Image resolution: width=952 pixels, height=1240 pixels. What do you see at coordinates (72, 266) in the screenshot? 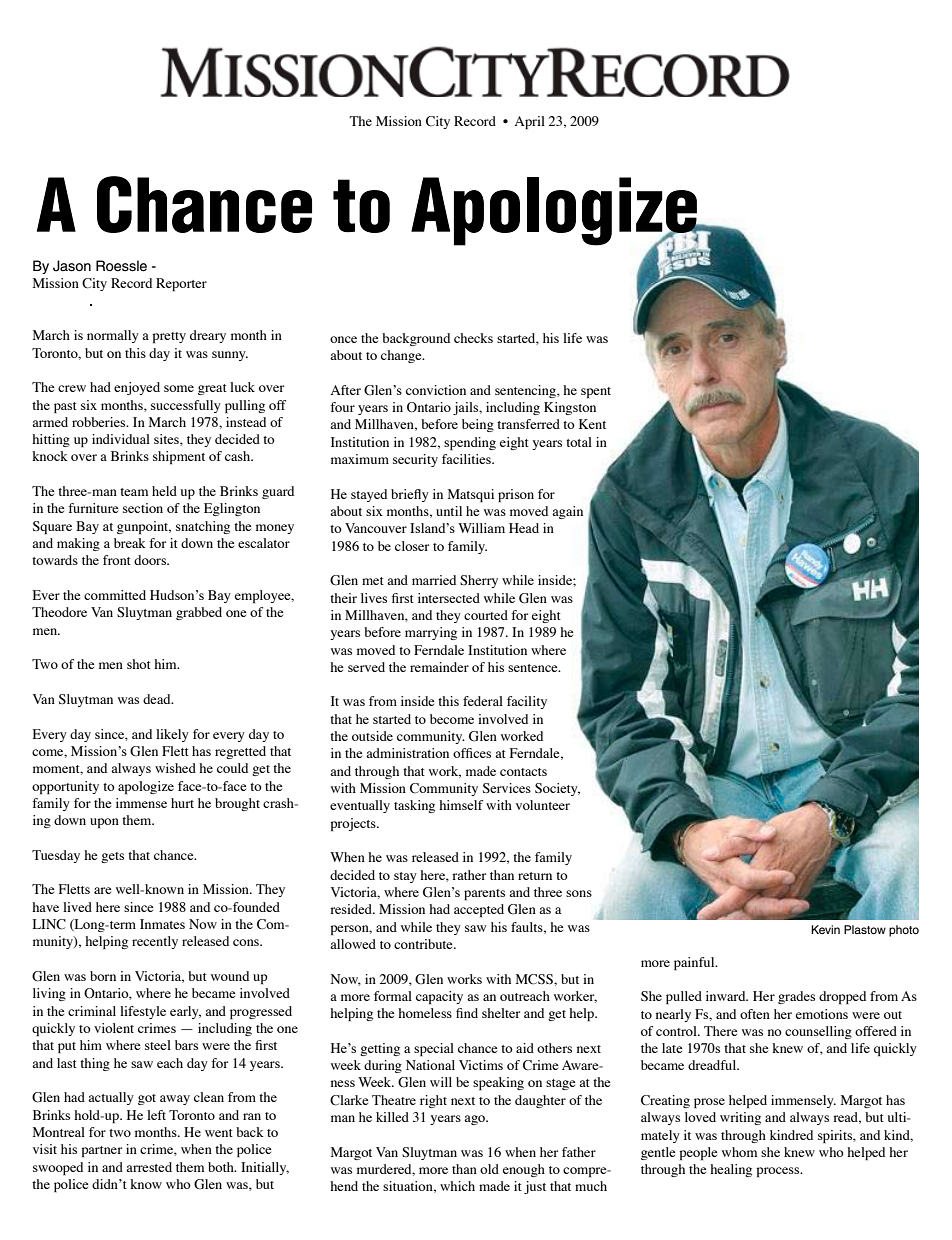
I see `Jason` at bounding box center [72, 266].
